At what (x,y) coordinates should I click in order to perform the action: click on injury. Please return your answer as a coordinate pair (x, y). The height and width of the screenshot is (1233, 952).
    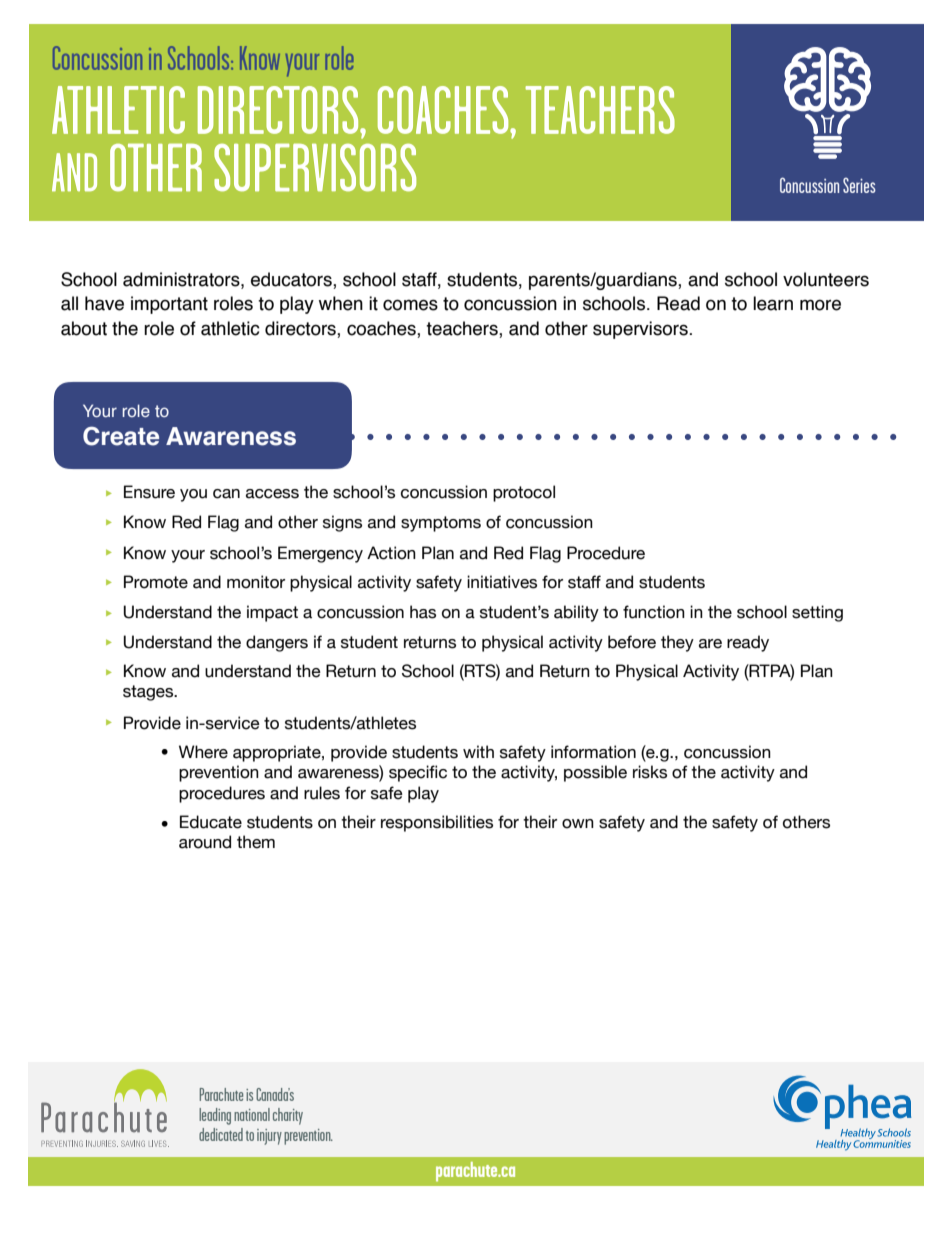
    Looking at the image, I should click on (269, 1137).
